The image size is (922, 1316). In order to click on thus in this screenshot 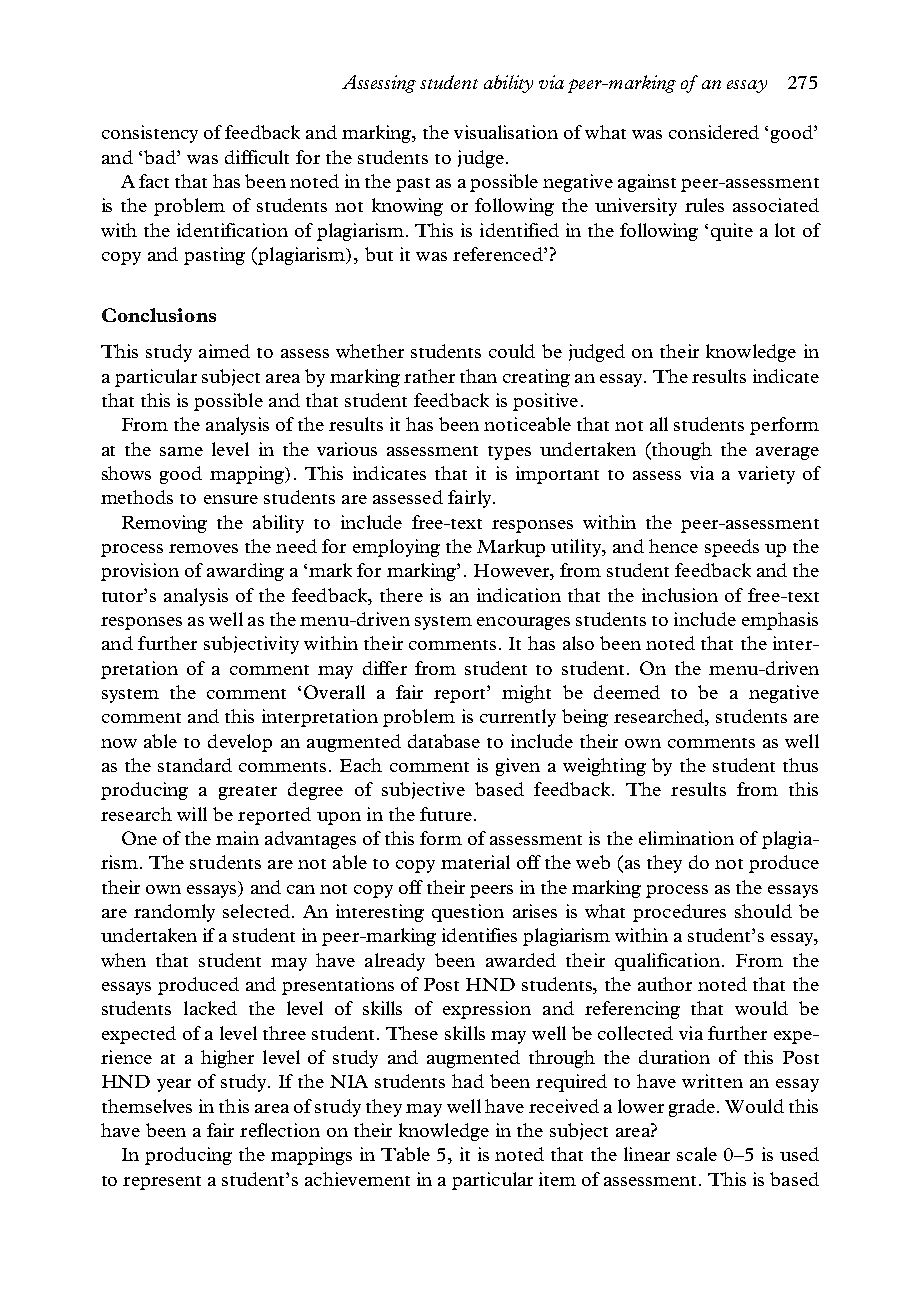, I will do `click(800, 765)`.
